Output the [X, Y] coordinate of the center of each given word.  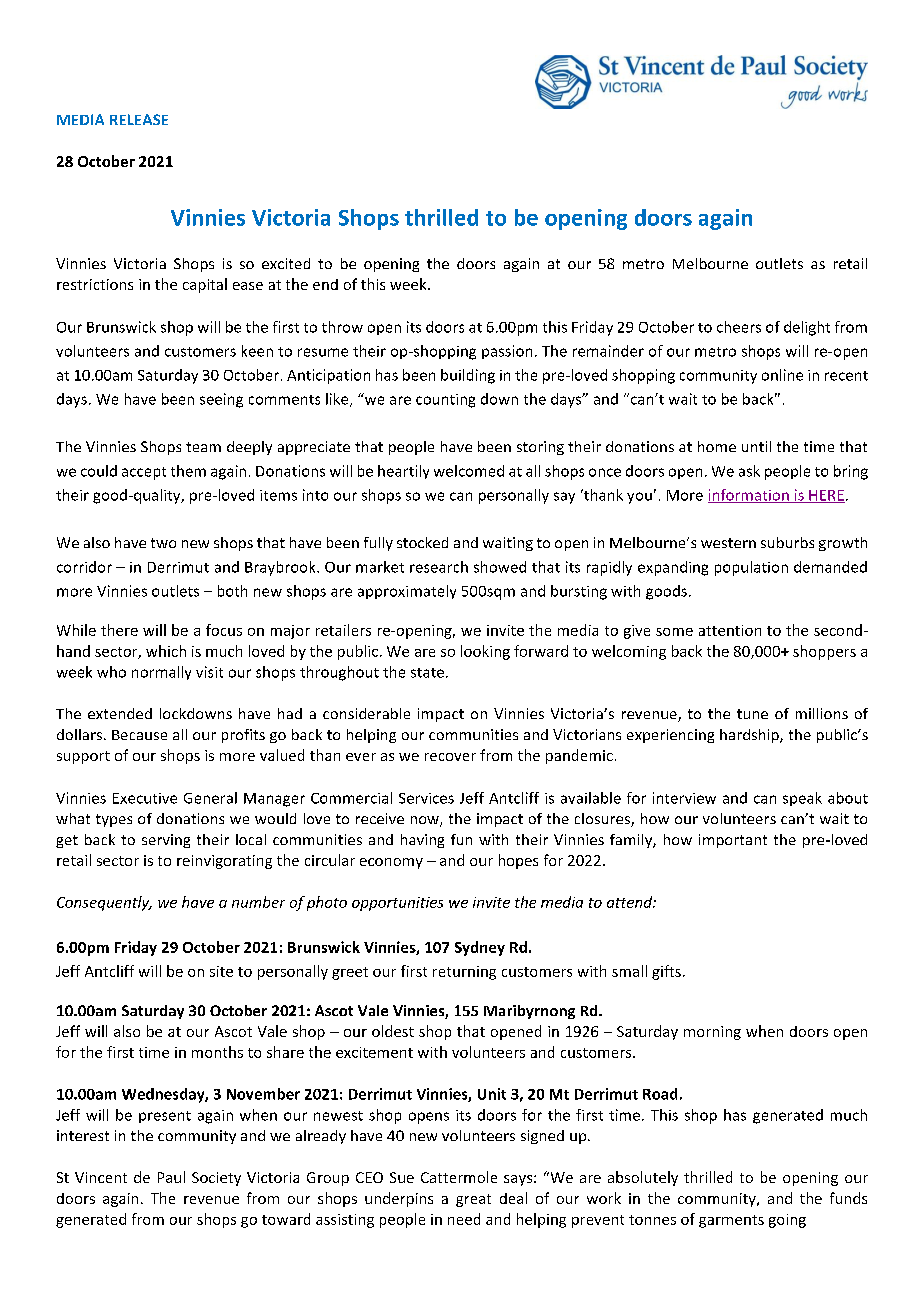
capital [205, 285]
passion [507, 352]
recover [450, 757]
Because [139, 735]
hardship [750, 736]
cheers [739, 327]
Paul [171, 1177]
